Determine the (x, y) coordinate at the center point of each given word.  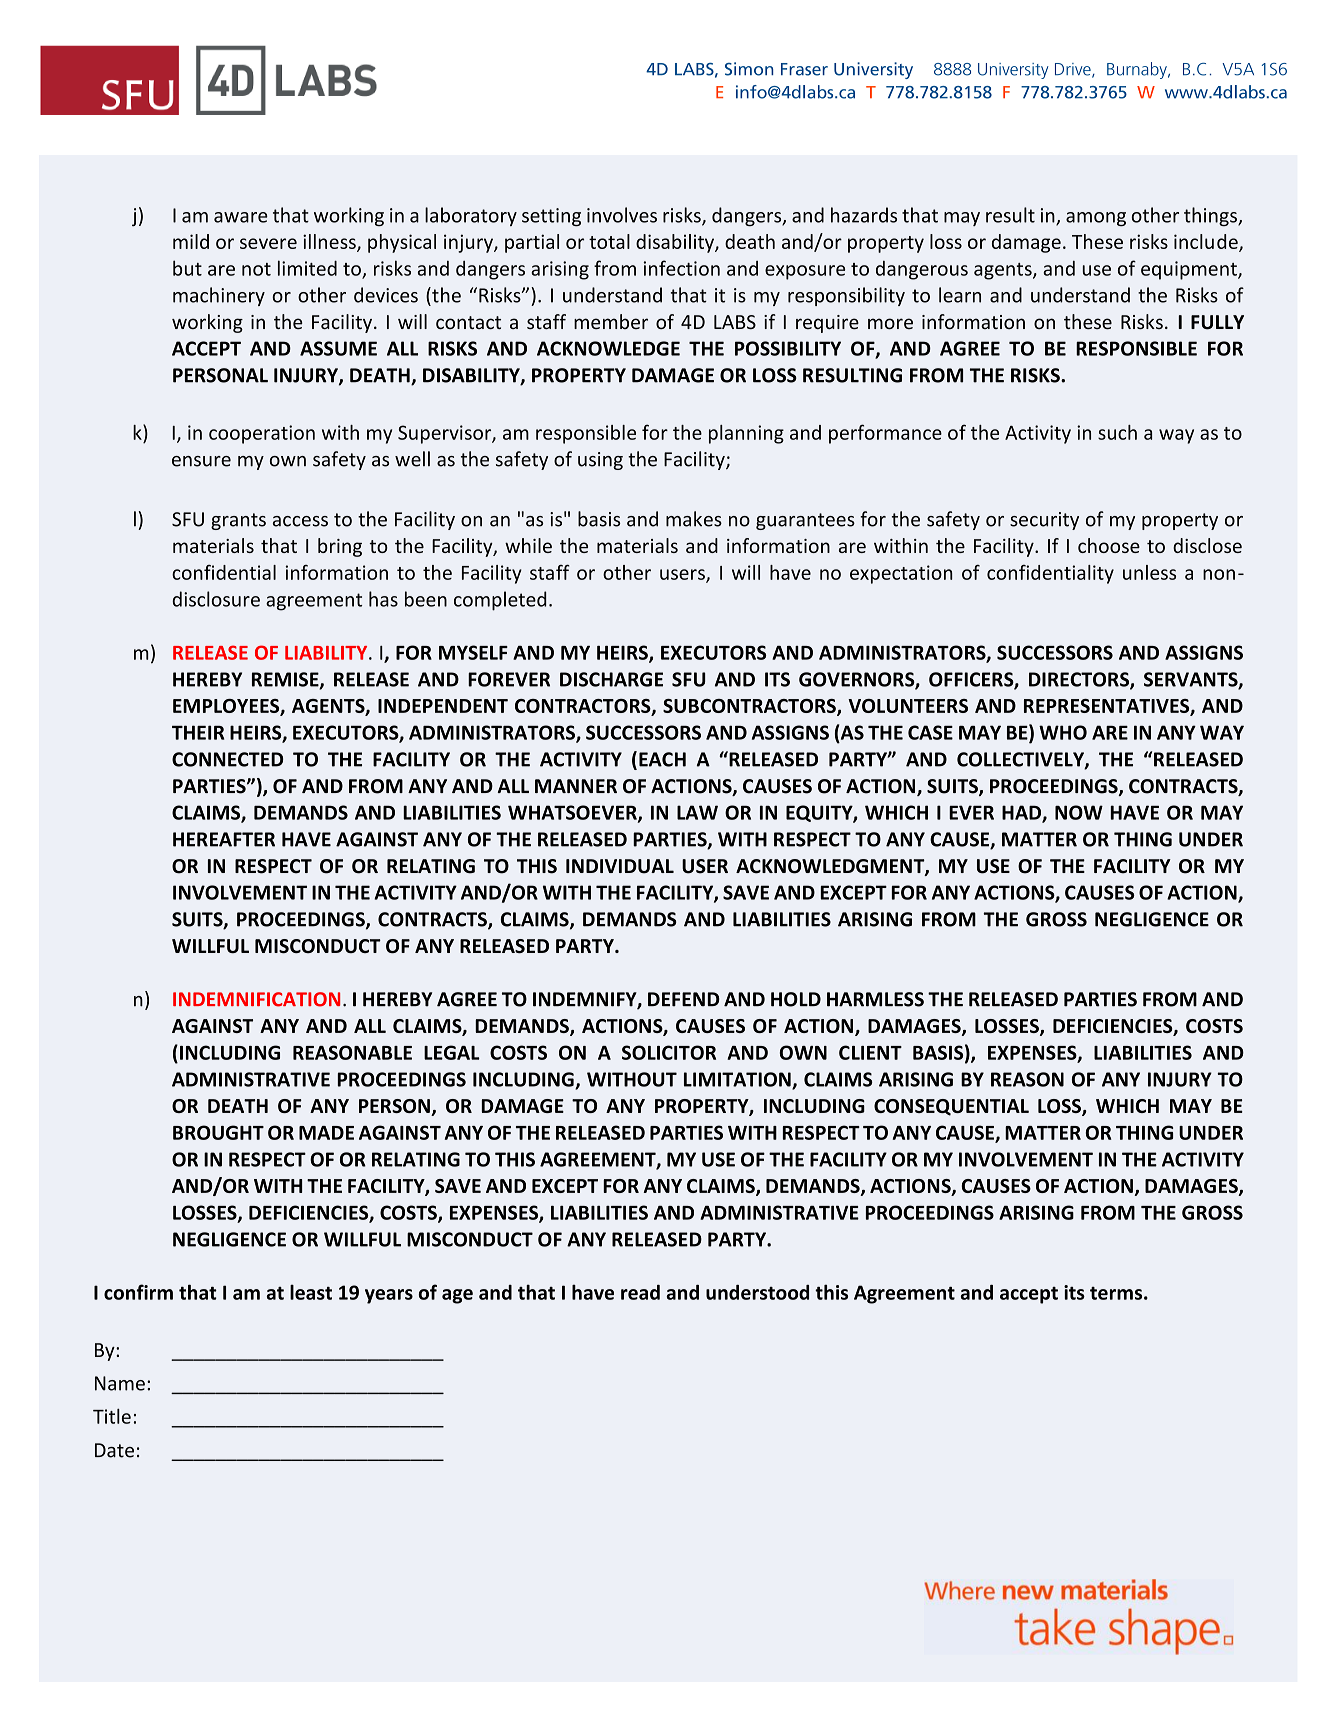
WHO (1063, 732)
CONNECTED (227, 759)
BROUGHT (218, 1132)
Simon (749, 69)
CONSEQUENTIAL (951, 1107)
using (600, 461)
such (1117, 432)
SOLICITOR (669, 1052)
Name (120, 1383)
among (1096, 219)
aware (241, 217)
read (640, 1292)
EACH (662, 759)
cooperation (262, 434)
